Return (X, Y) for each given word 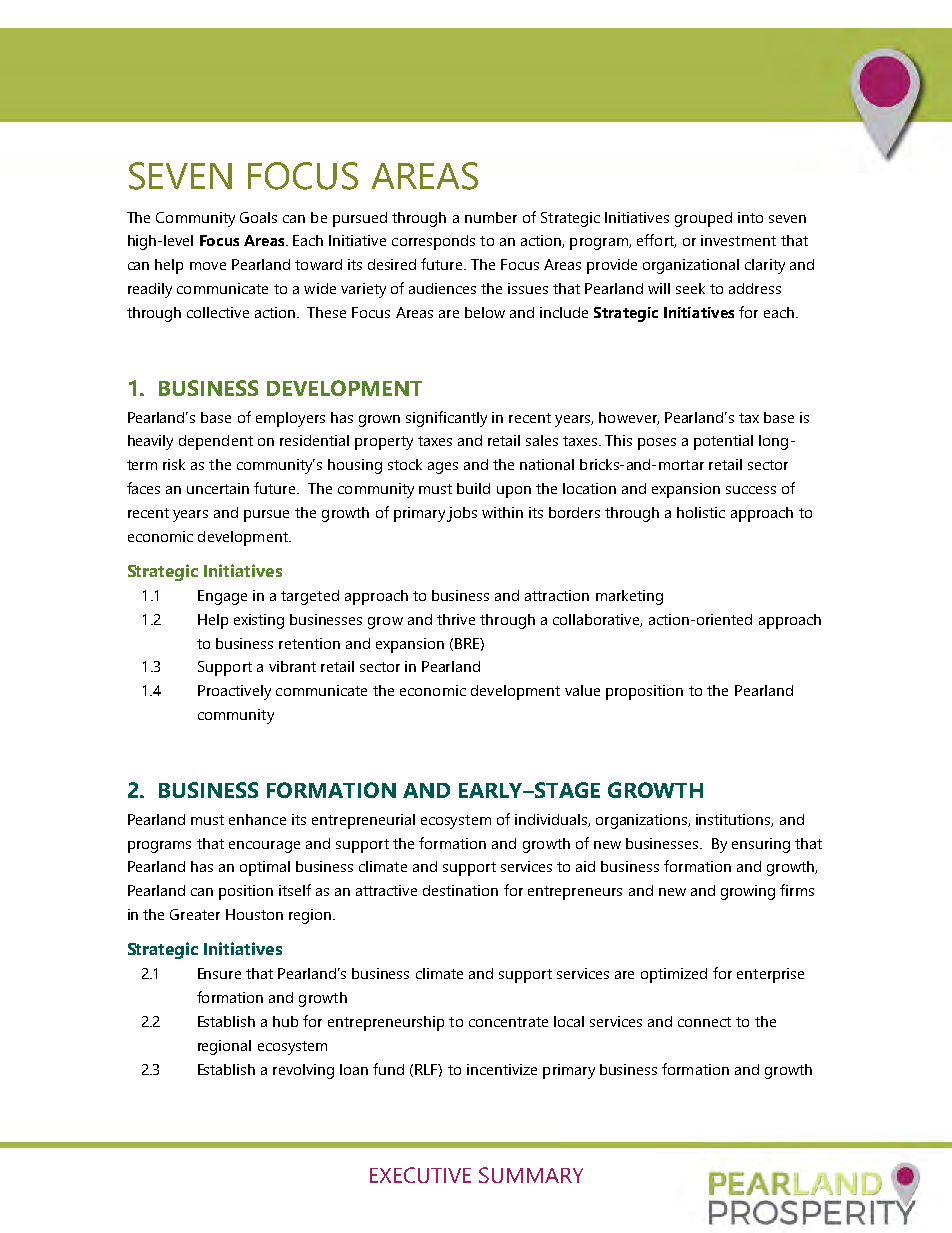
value (582, 690)
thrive (456, 619)
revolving (303, 1071)
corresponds (433, 242)
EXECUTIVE (420, 1175)
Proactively (234, 692)
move (208, 266)
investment (738, 240)
